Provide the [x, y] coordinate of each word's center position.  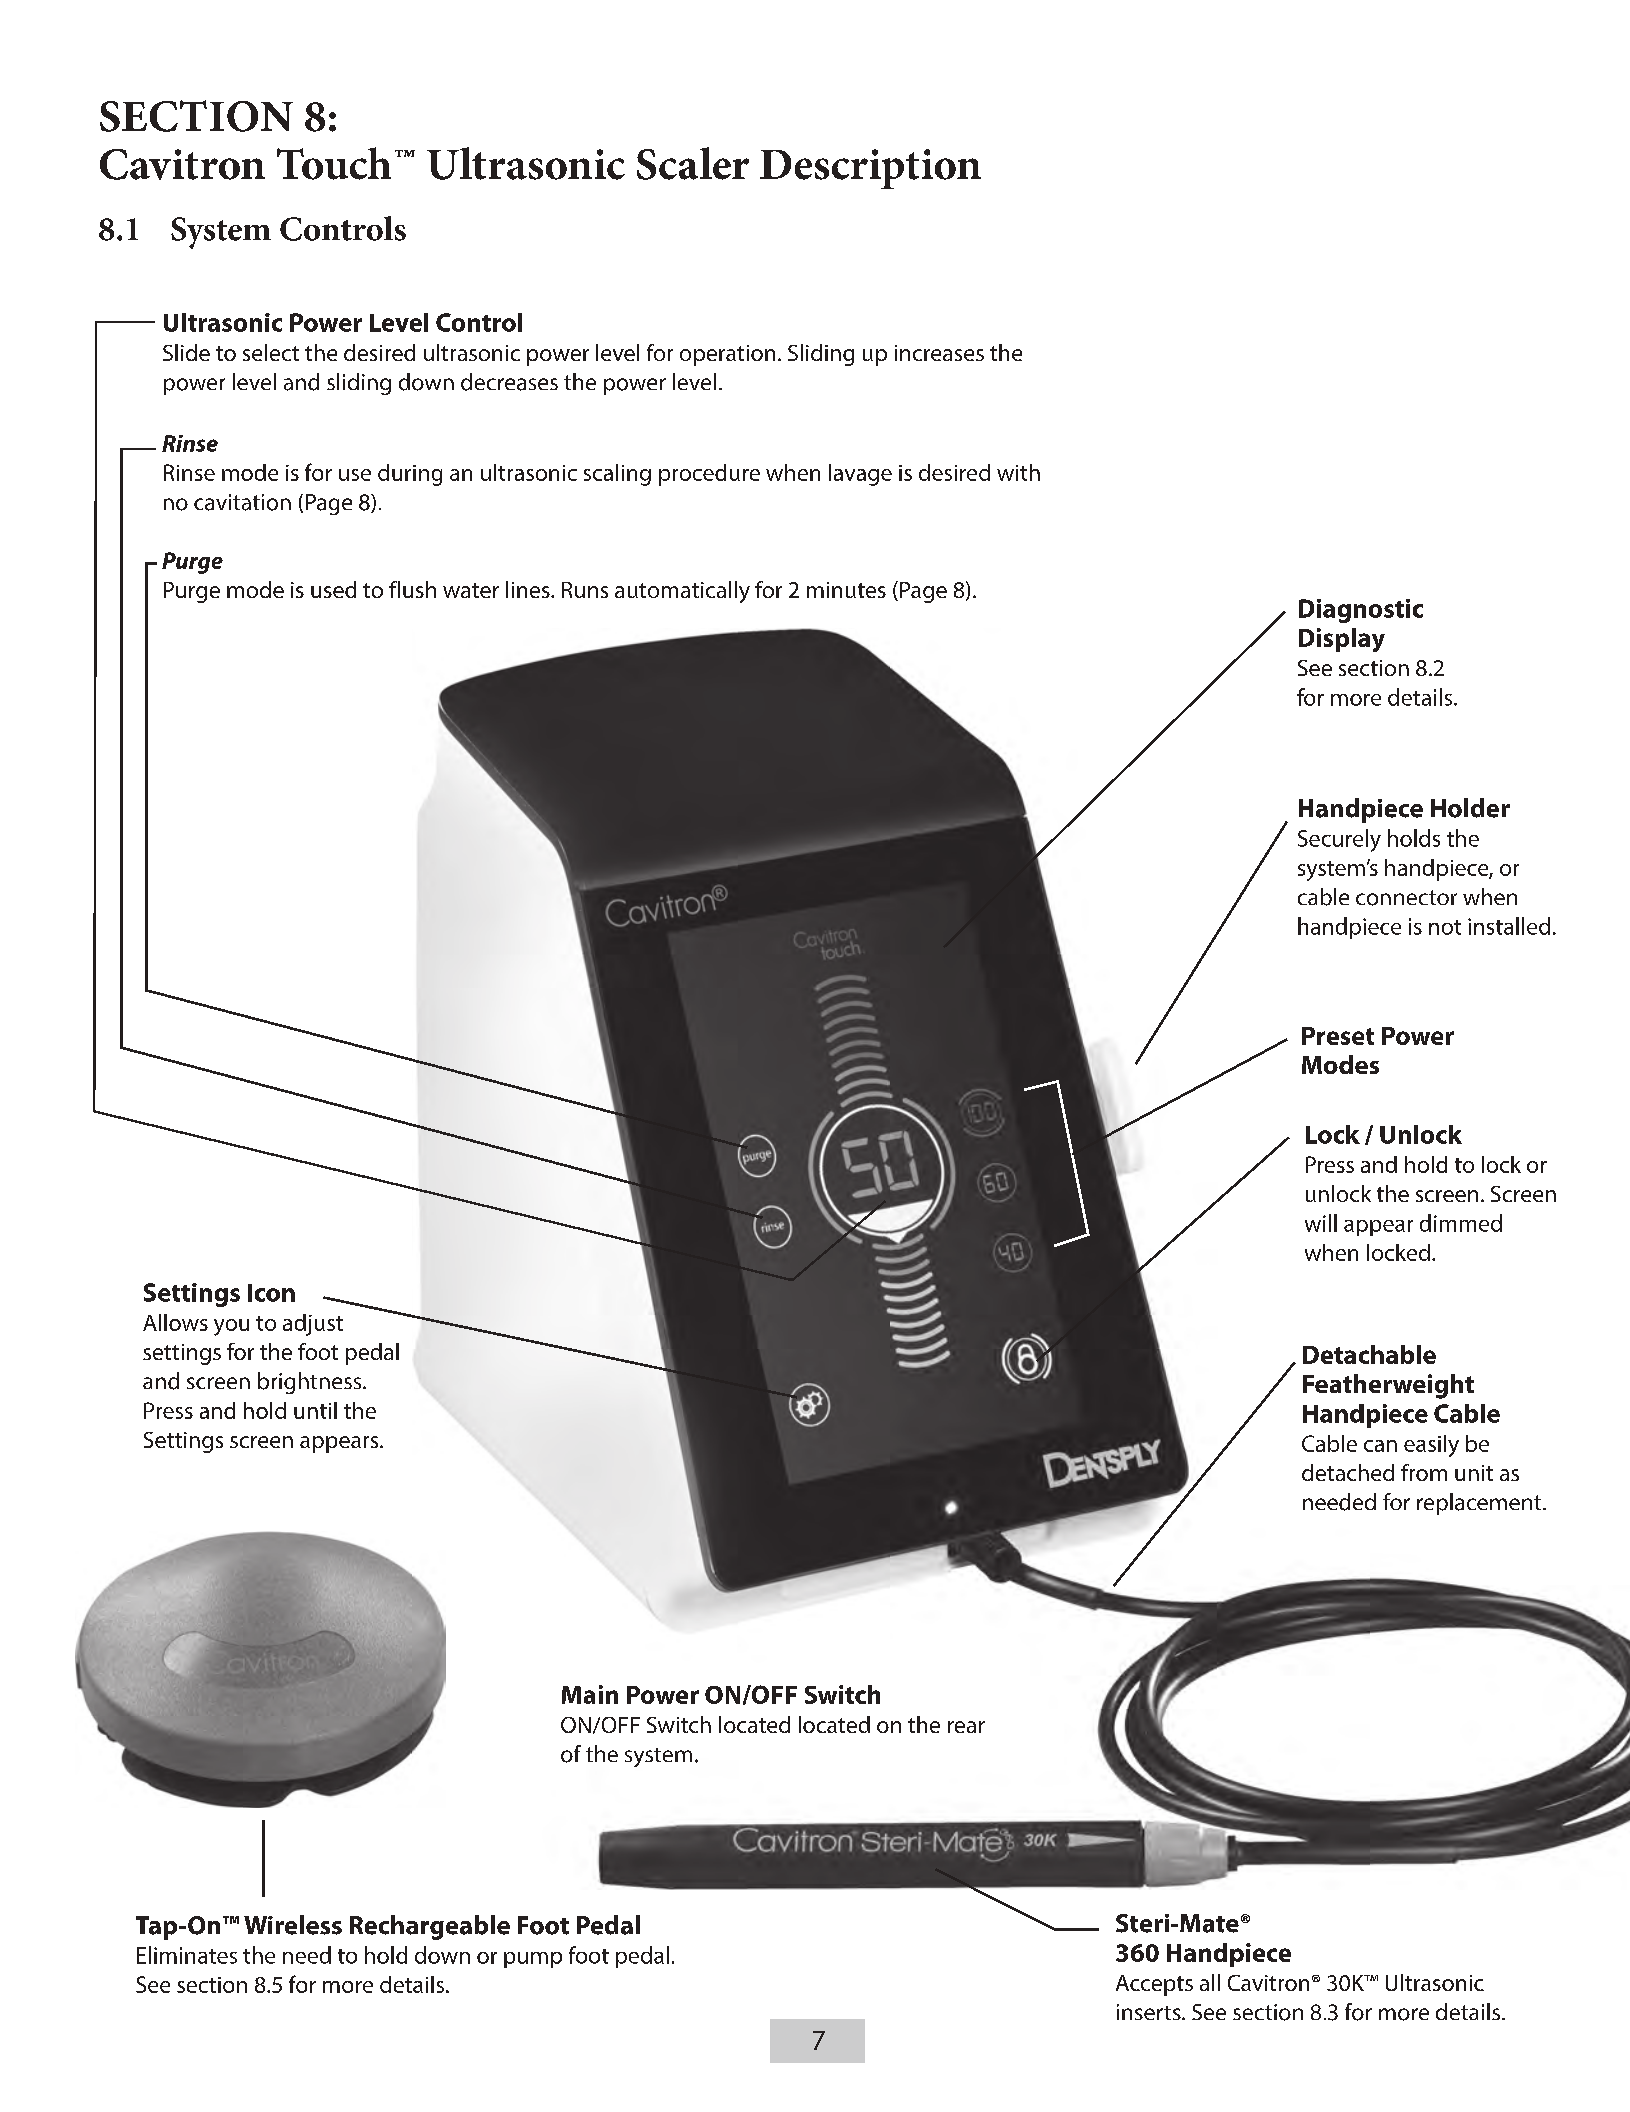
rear [966, 1727]
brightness [311, 1383]
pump [533, 1960]
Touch [334, 163]
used [333, 589]
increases [939, 353]
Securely [1339, 840]
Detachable [1369, 1354]
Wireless [293, 1925]
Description [870, 169]
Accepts [1154, 1985]
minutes [846, 590]
